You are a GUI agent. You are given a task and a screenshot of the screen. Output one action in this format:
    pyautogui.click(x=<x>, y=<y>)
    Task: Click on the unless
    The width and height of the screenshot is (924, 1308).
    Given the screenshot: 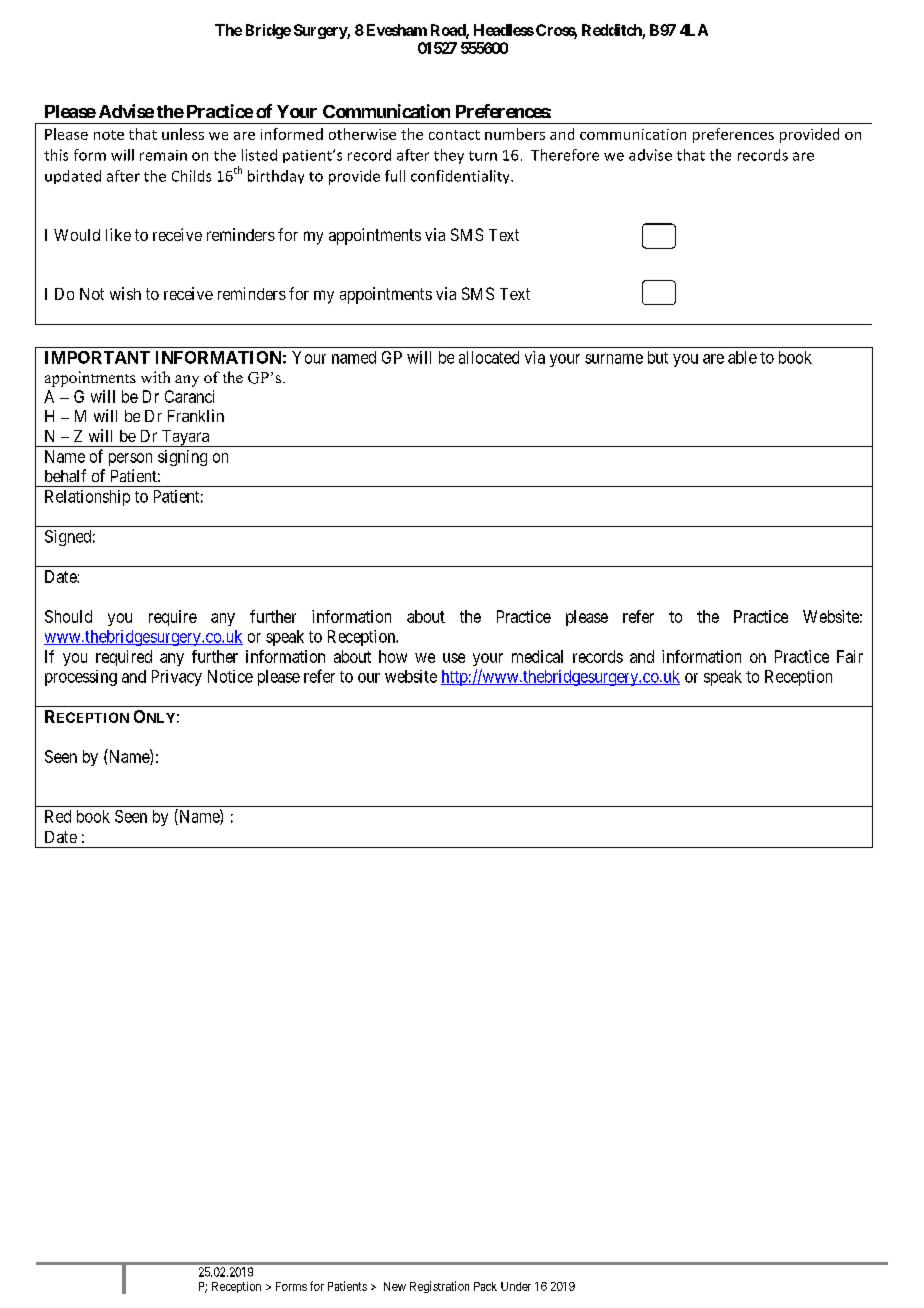 What is the action you would take?
    pyautogui.click(x=183, y=134)
